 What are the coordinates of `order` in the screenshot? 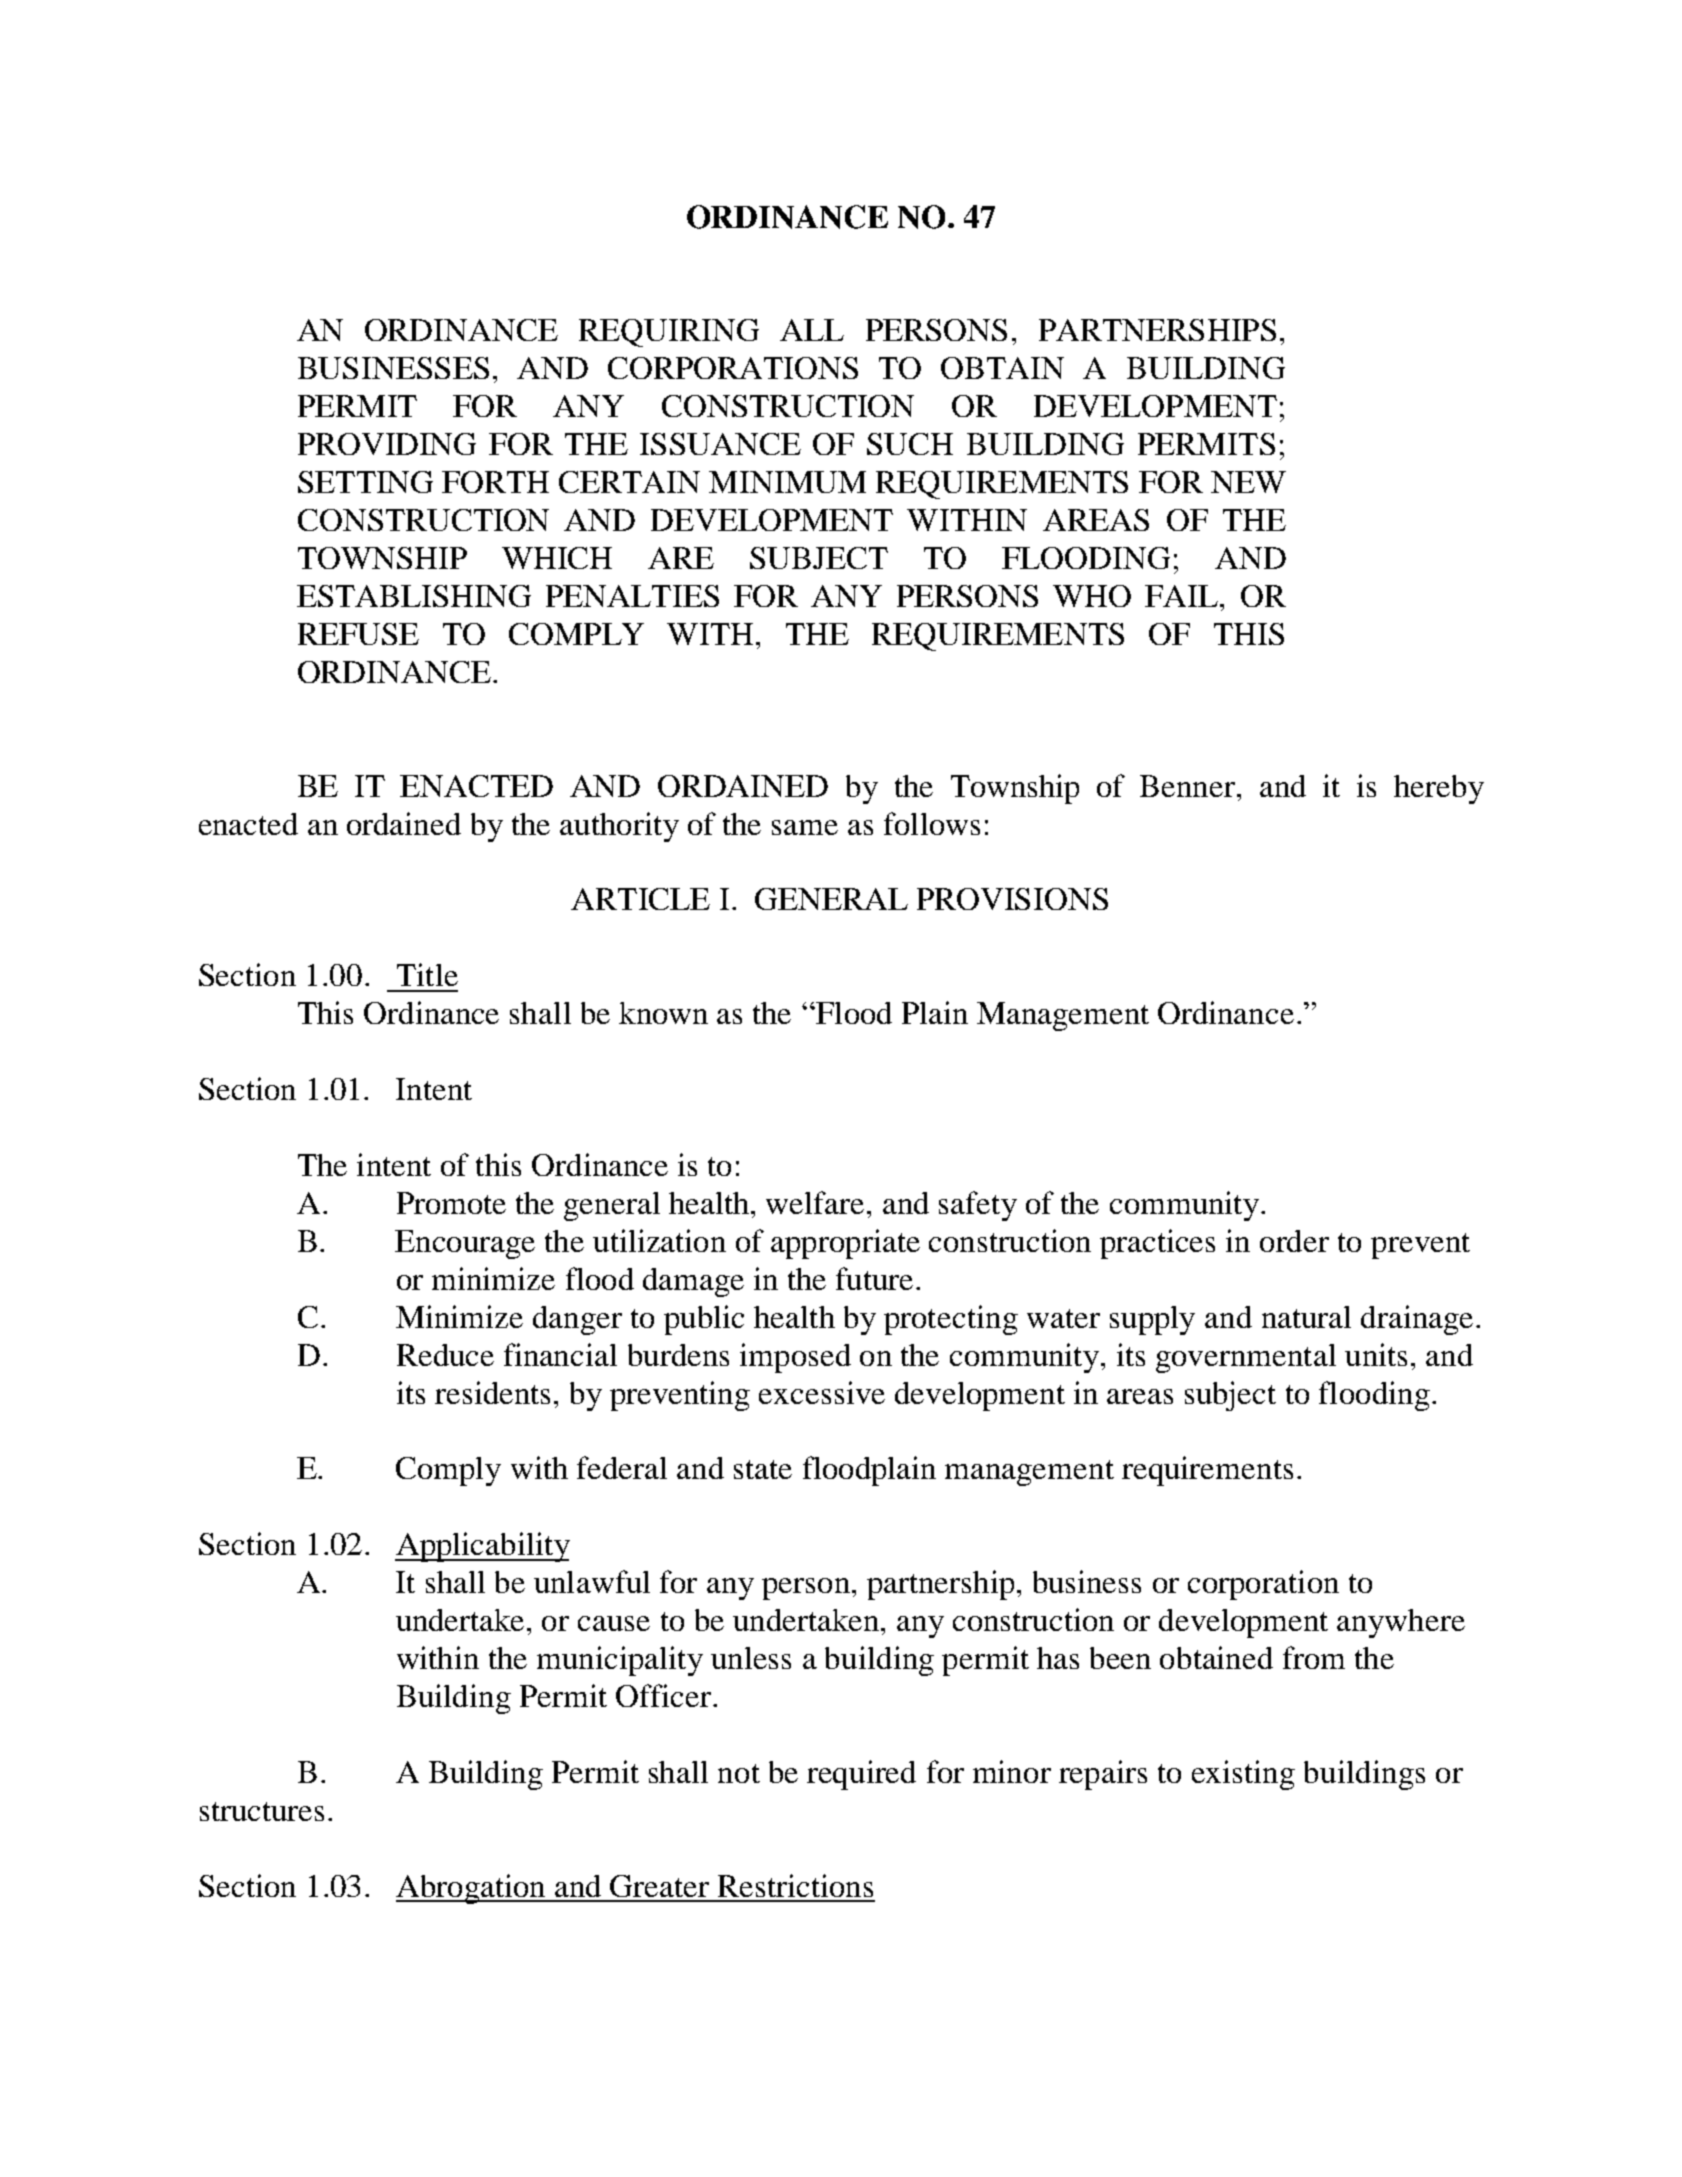 It's located at (1294, 1241).
